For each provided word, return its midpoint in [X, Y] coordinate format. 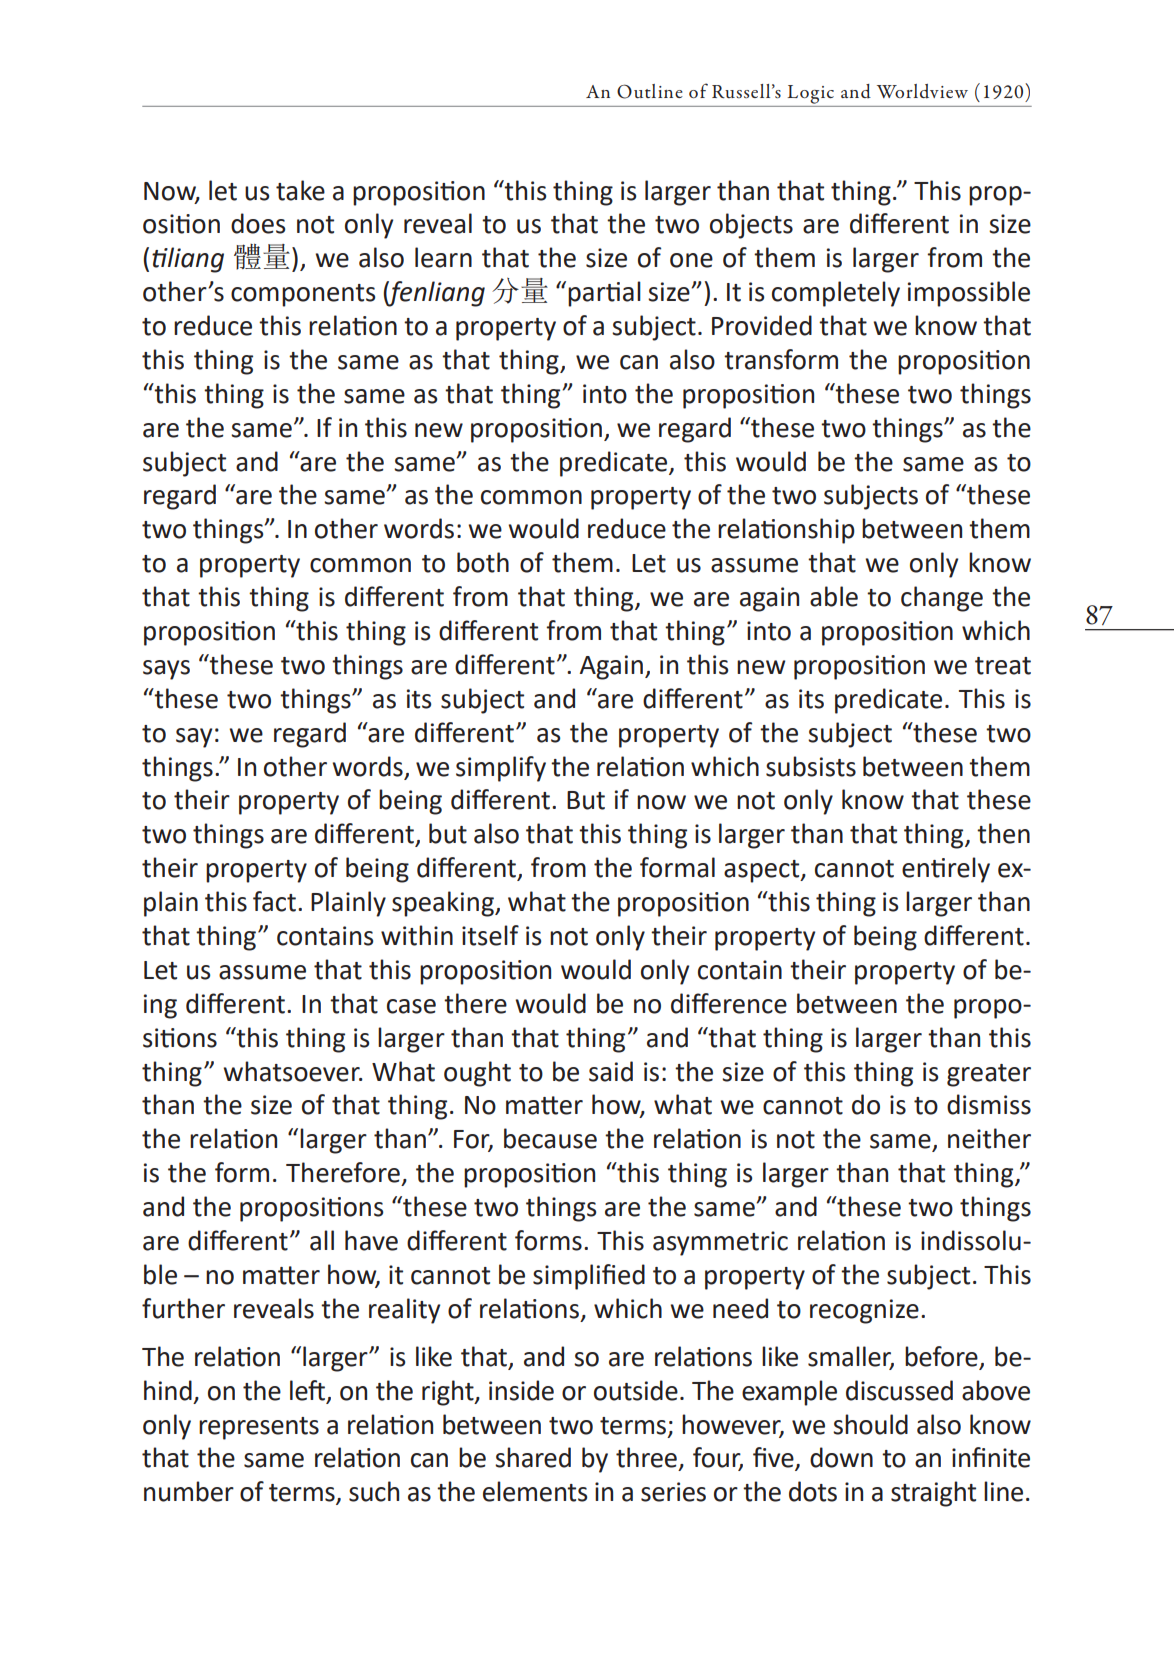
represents [259, 1428]
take [300, 190]
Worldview [922, 91]
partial [604, 294]
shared [533, 1457]
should [870, 1424]
